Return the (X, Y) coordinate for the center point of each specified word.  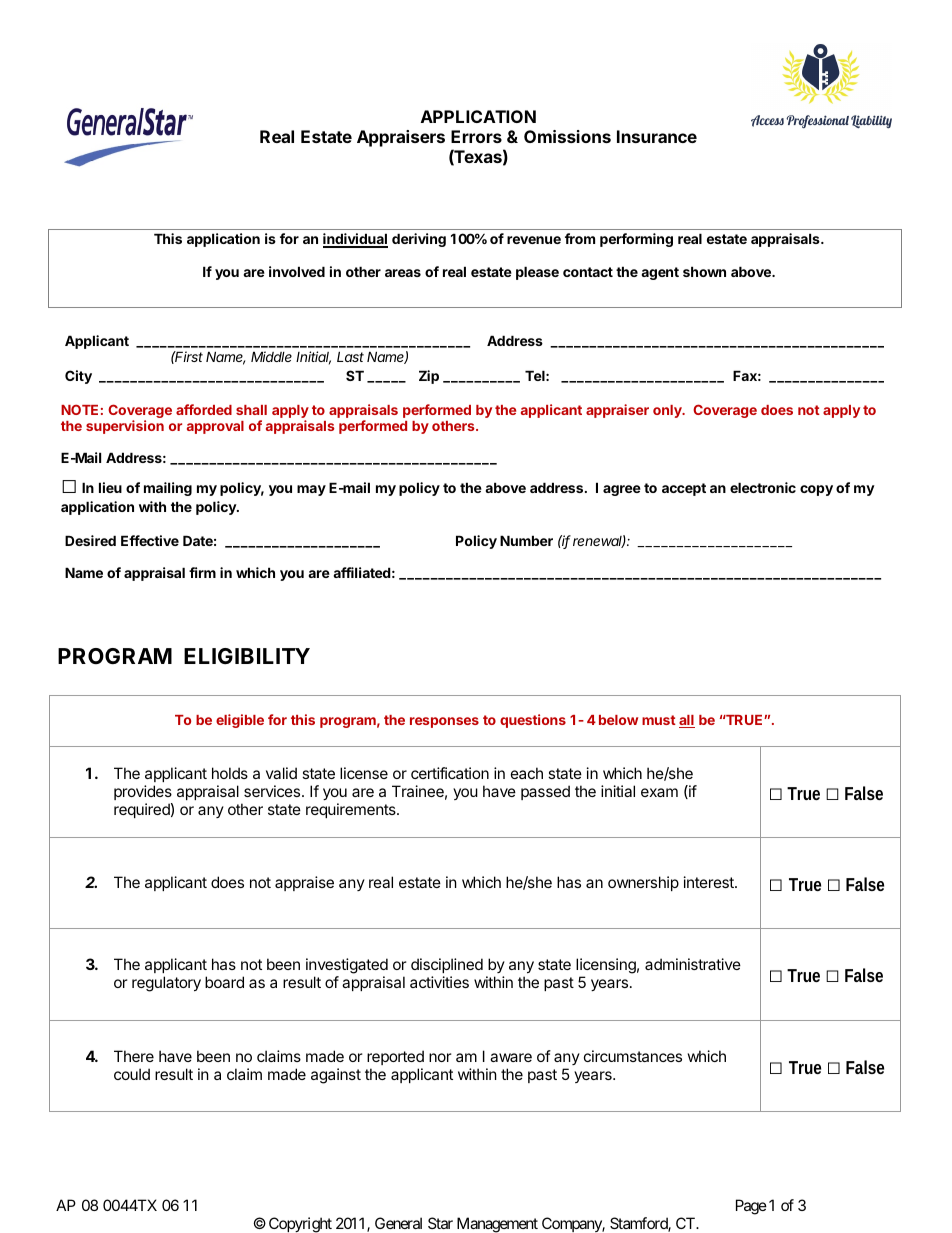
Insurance (657, 136)
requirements (352, 810)
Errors (476, 136)
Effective (150, 540)
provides (143, 792)
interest (710, 882)
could (132, 1074)
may (311, 490)
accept (684, 489)
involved (297, 271)
